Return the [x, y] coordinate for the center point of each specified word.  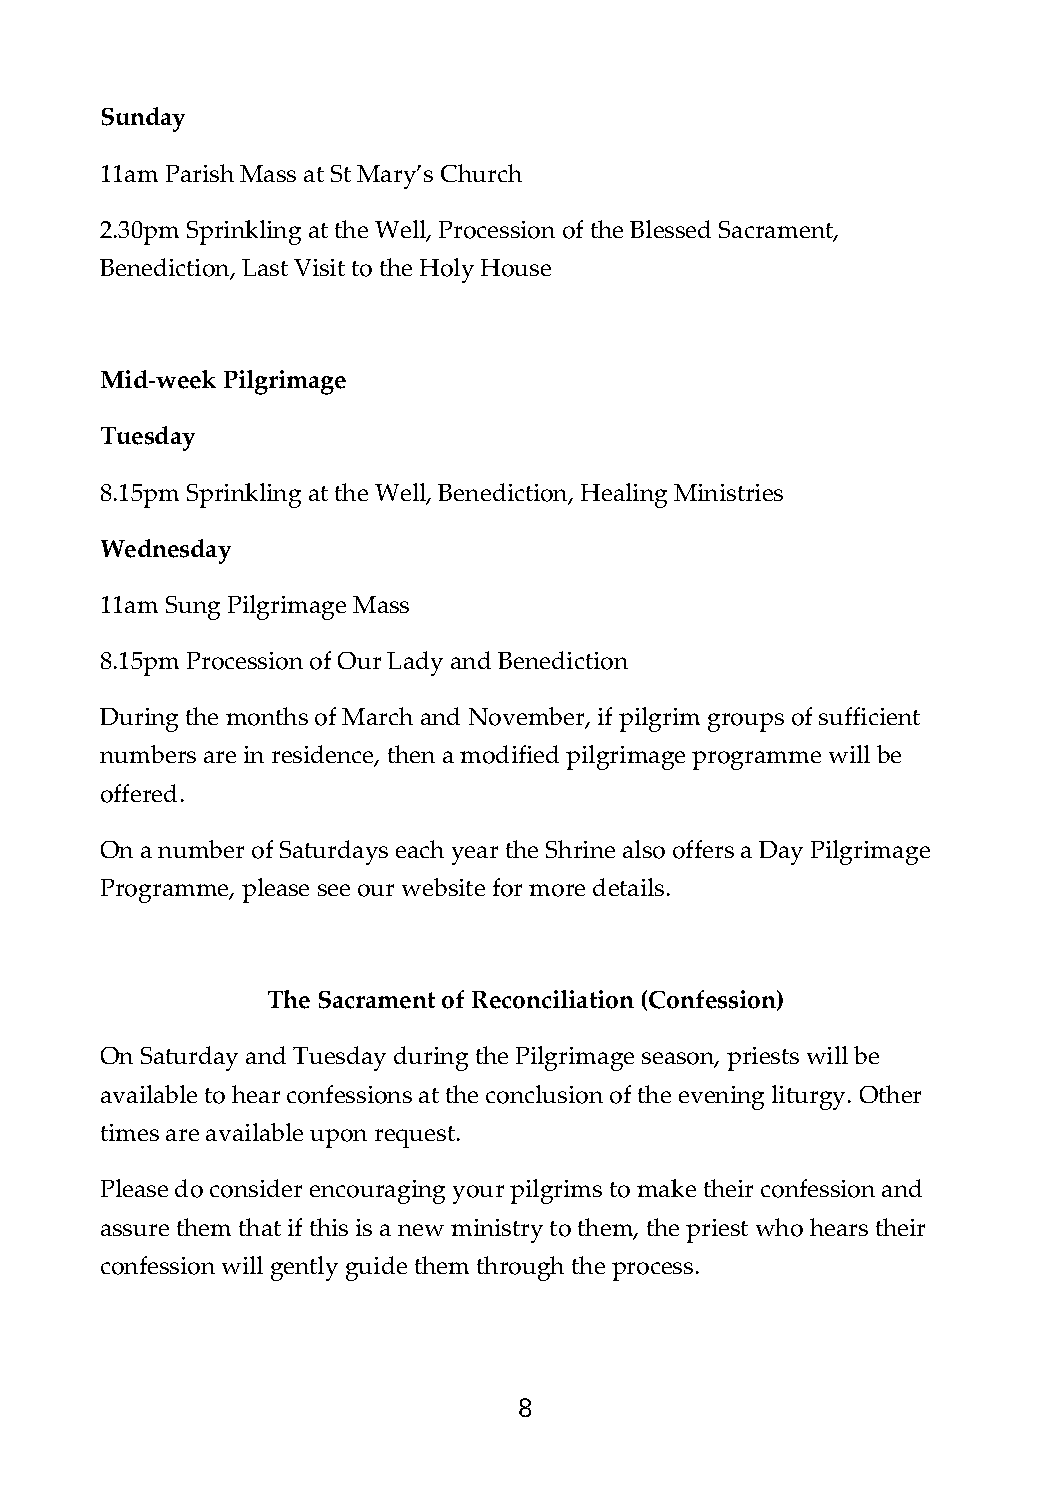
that [260, 1227]
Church [481, 173]
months [267, 716]
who [779, 1227]
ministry [497, 1231]
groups [746, 722]
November [528, 717]
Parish [200, 173]
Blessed [670, 229]
